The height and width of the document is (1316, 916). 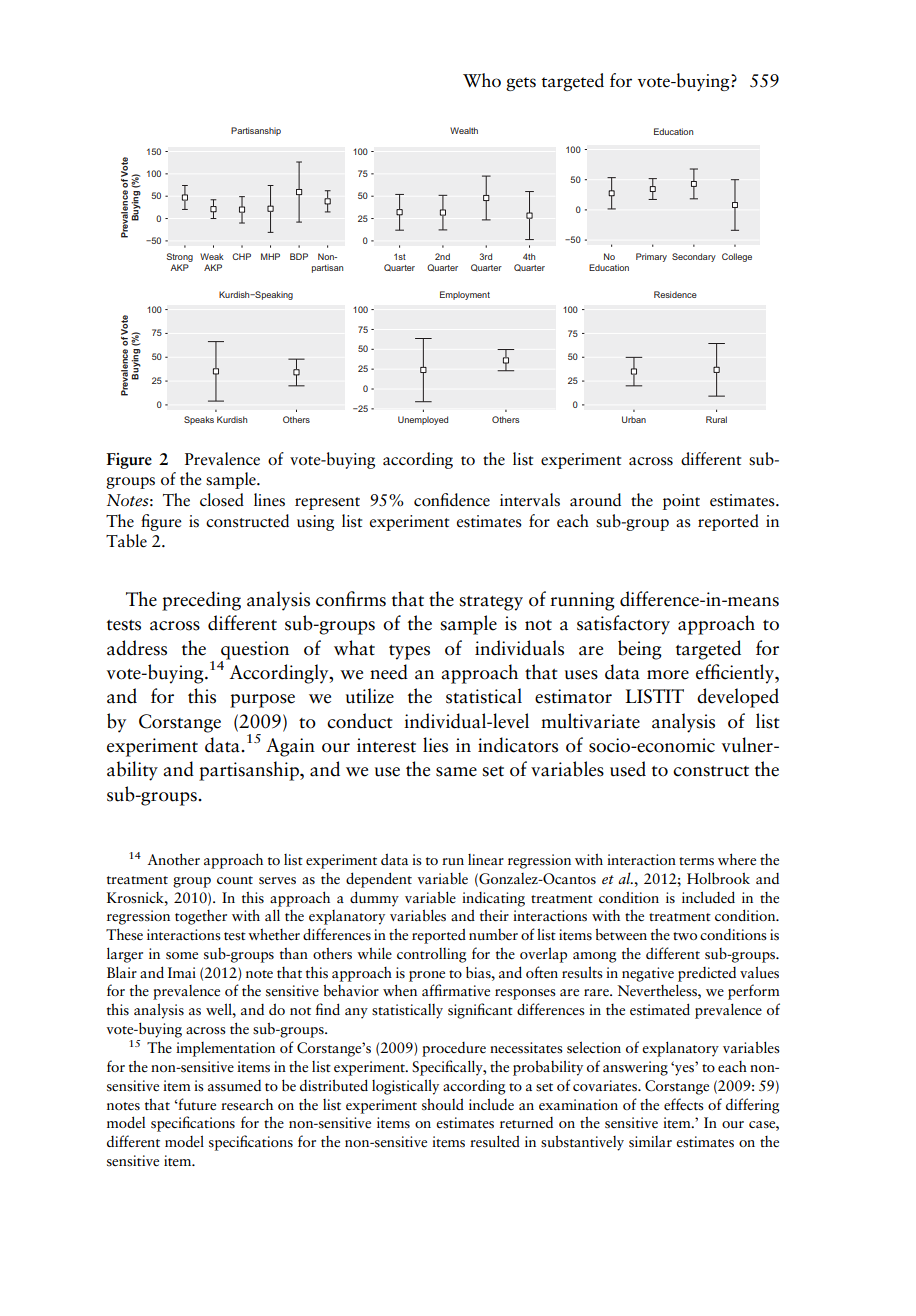 I want to click on gets, so click(x=521, y=84).
